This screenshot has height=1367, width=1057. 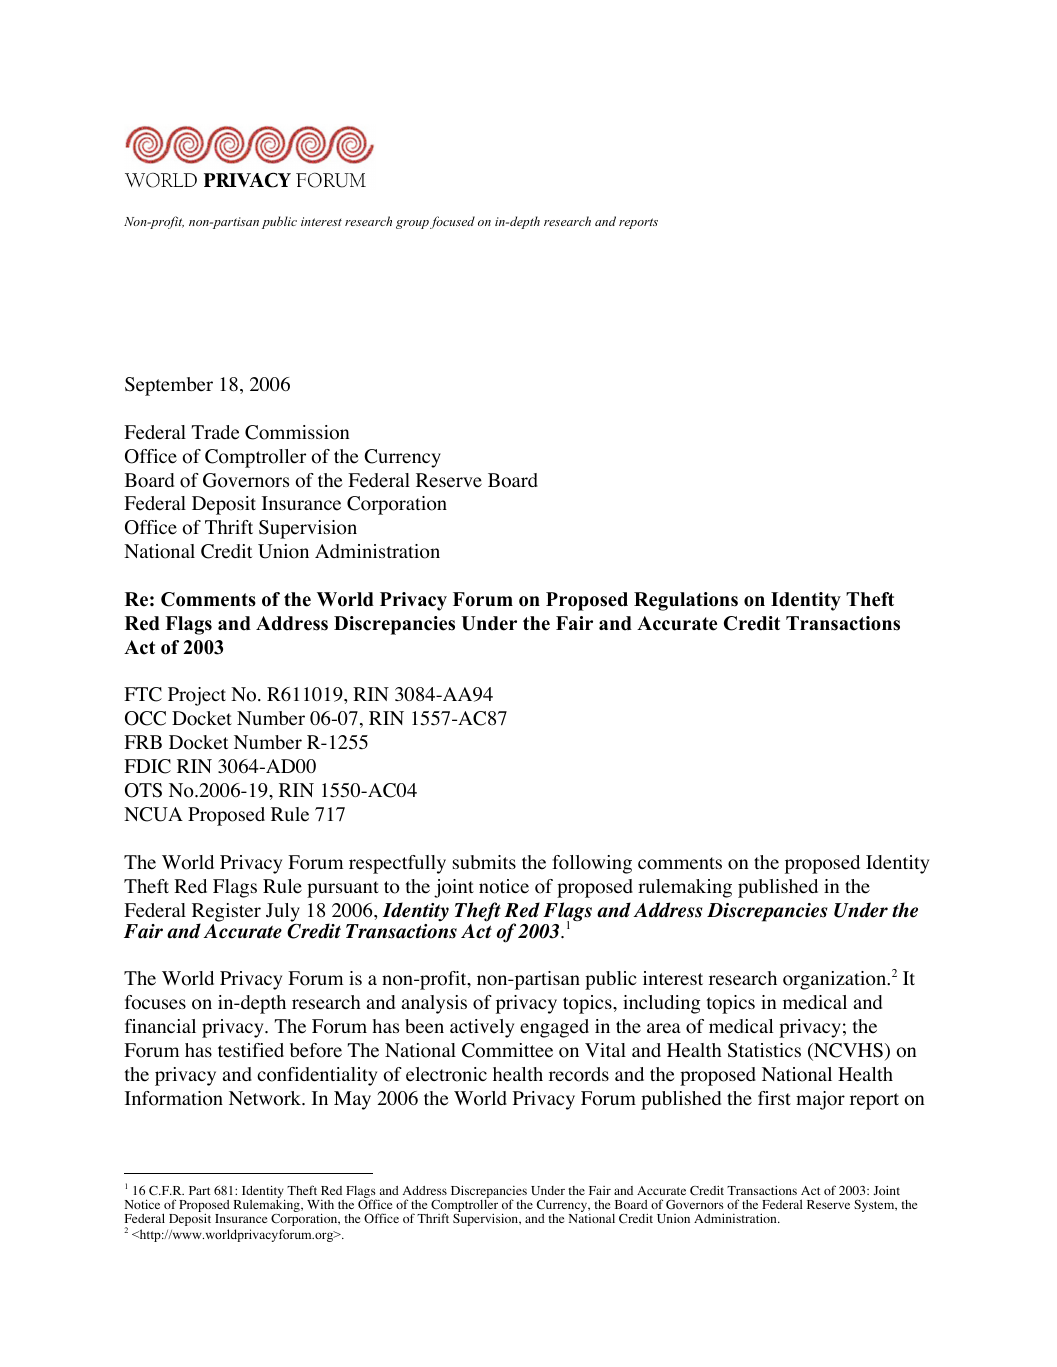 I want to click on OTS, so click(x=143, y=790).
